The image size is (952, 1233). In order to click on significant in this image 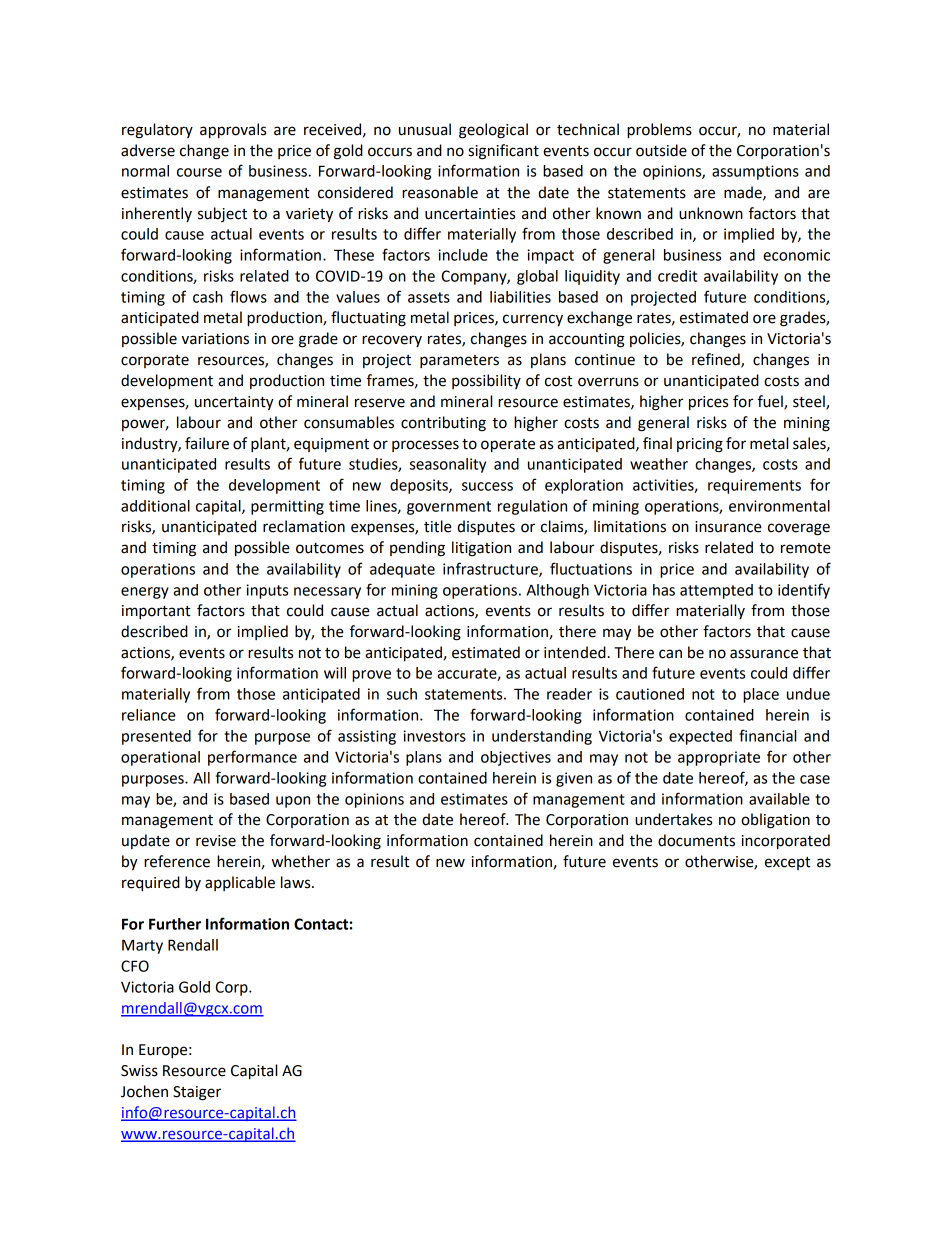, I will do `click(503, 152)`.
